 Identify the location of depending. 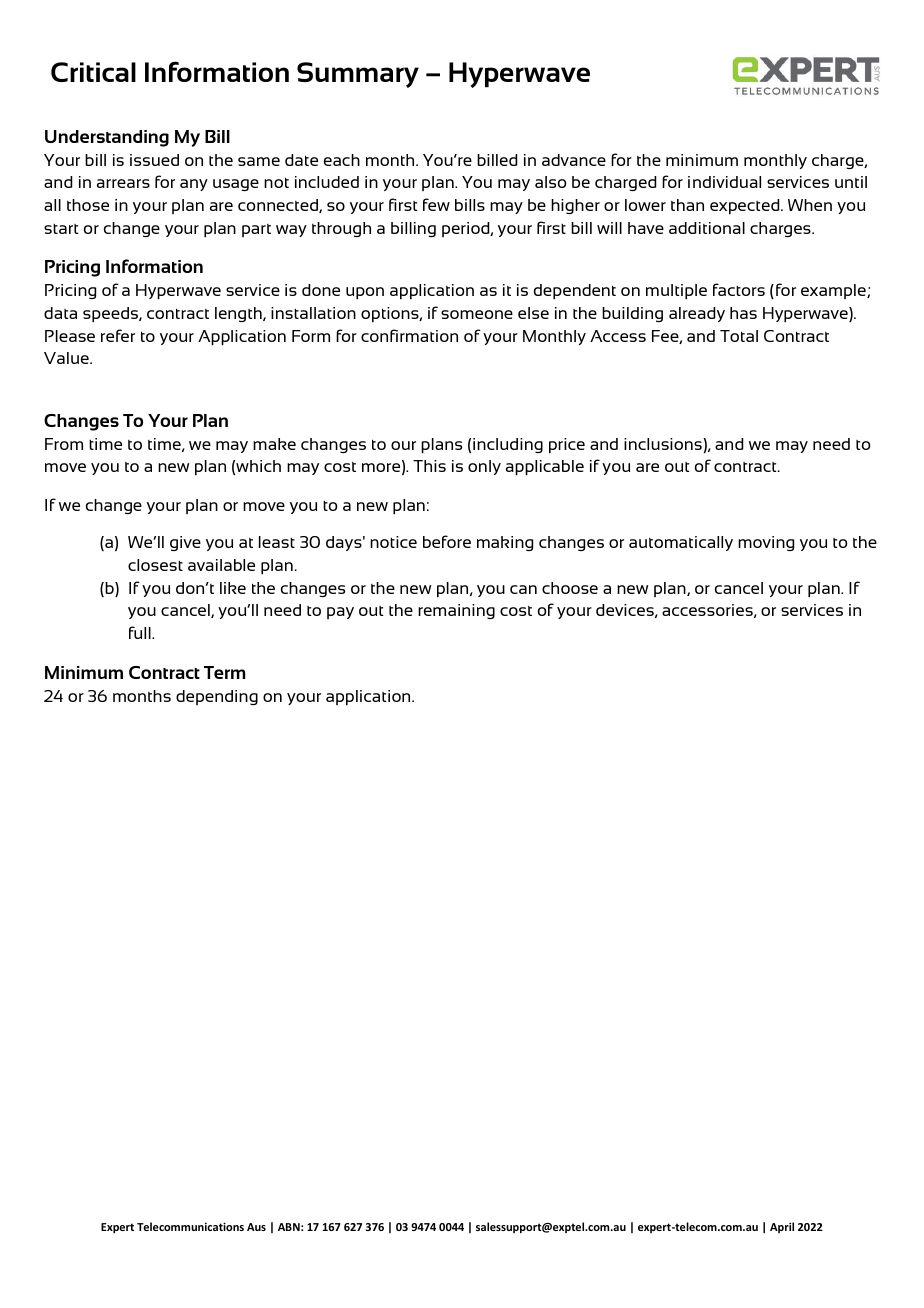
(217, 697).
